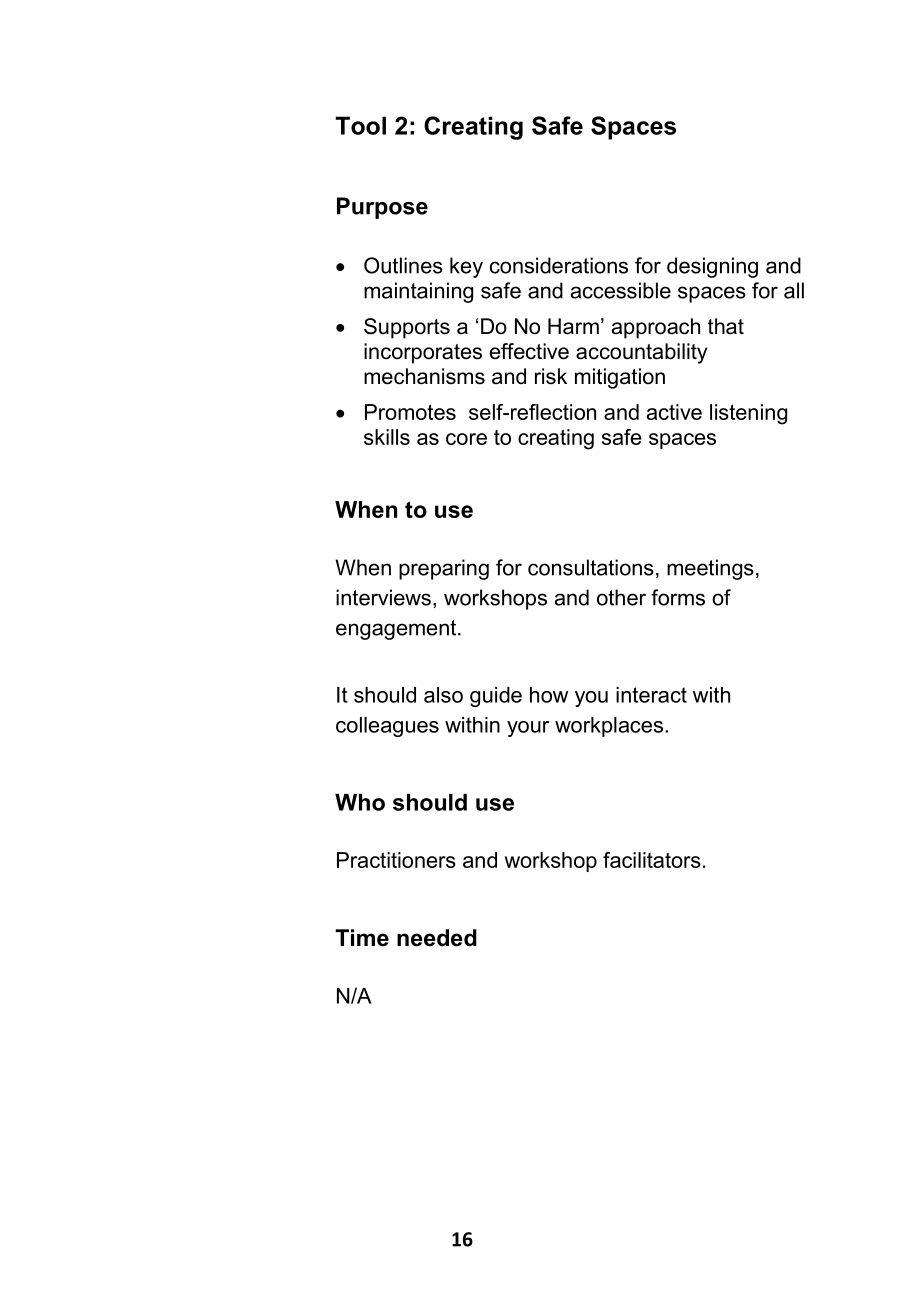 This page has width=924, height=1308. I want to click on risk, so click(551, 376).
